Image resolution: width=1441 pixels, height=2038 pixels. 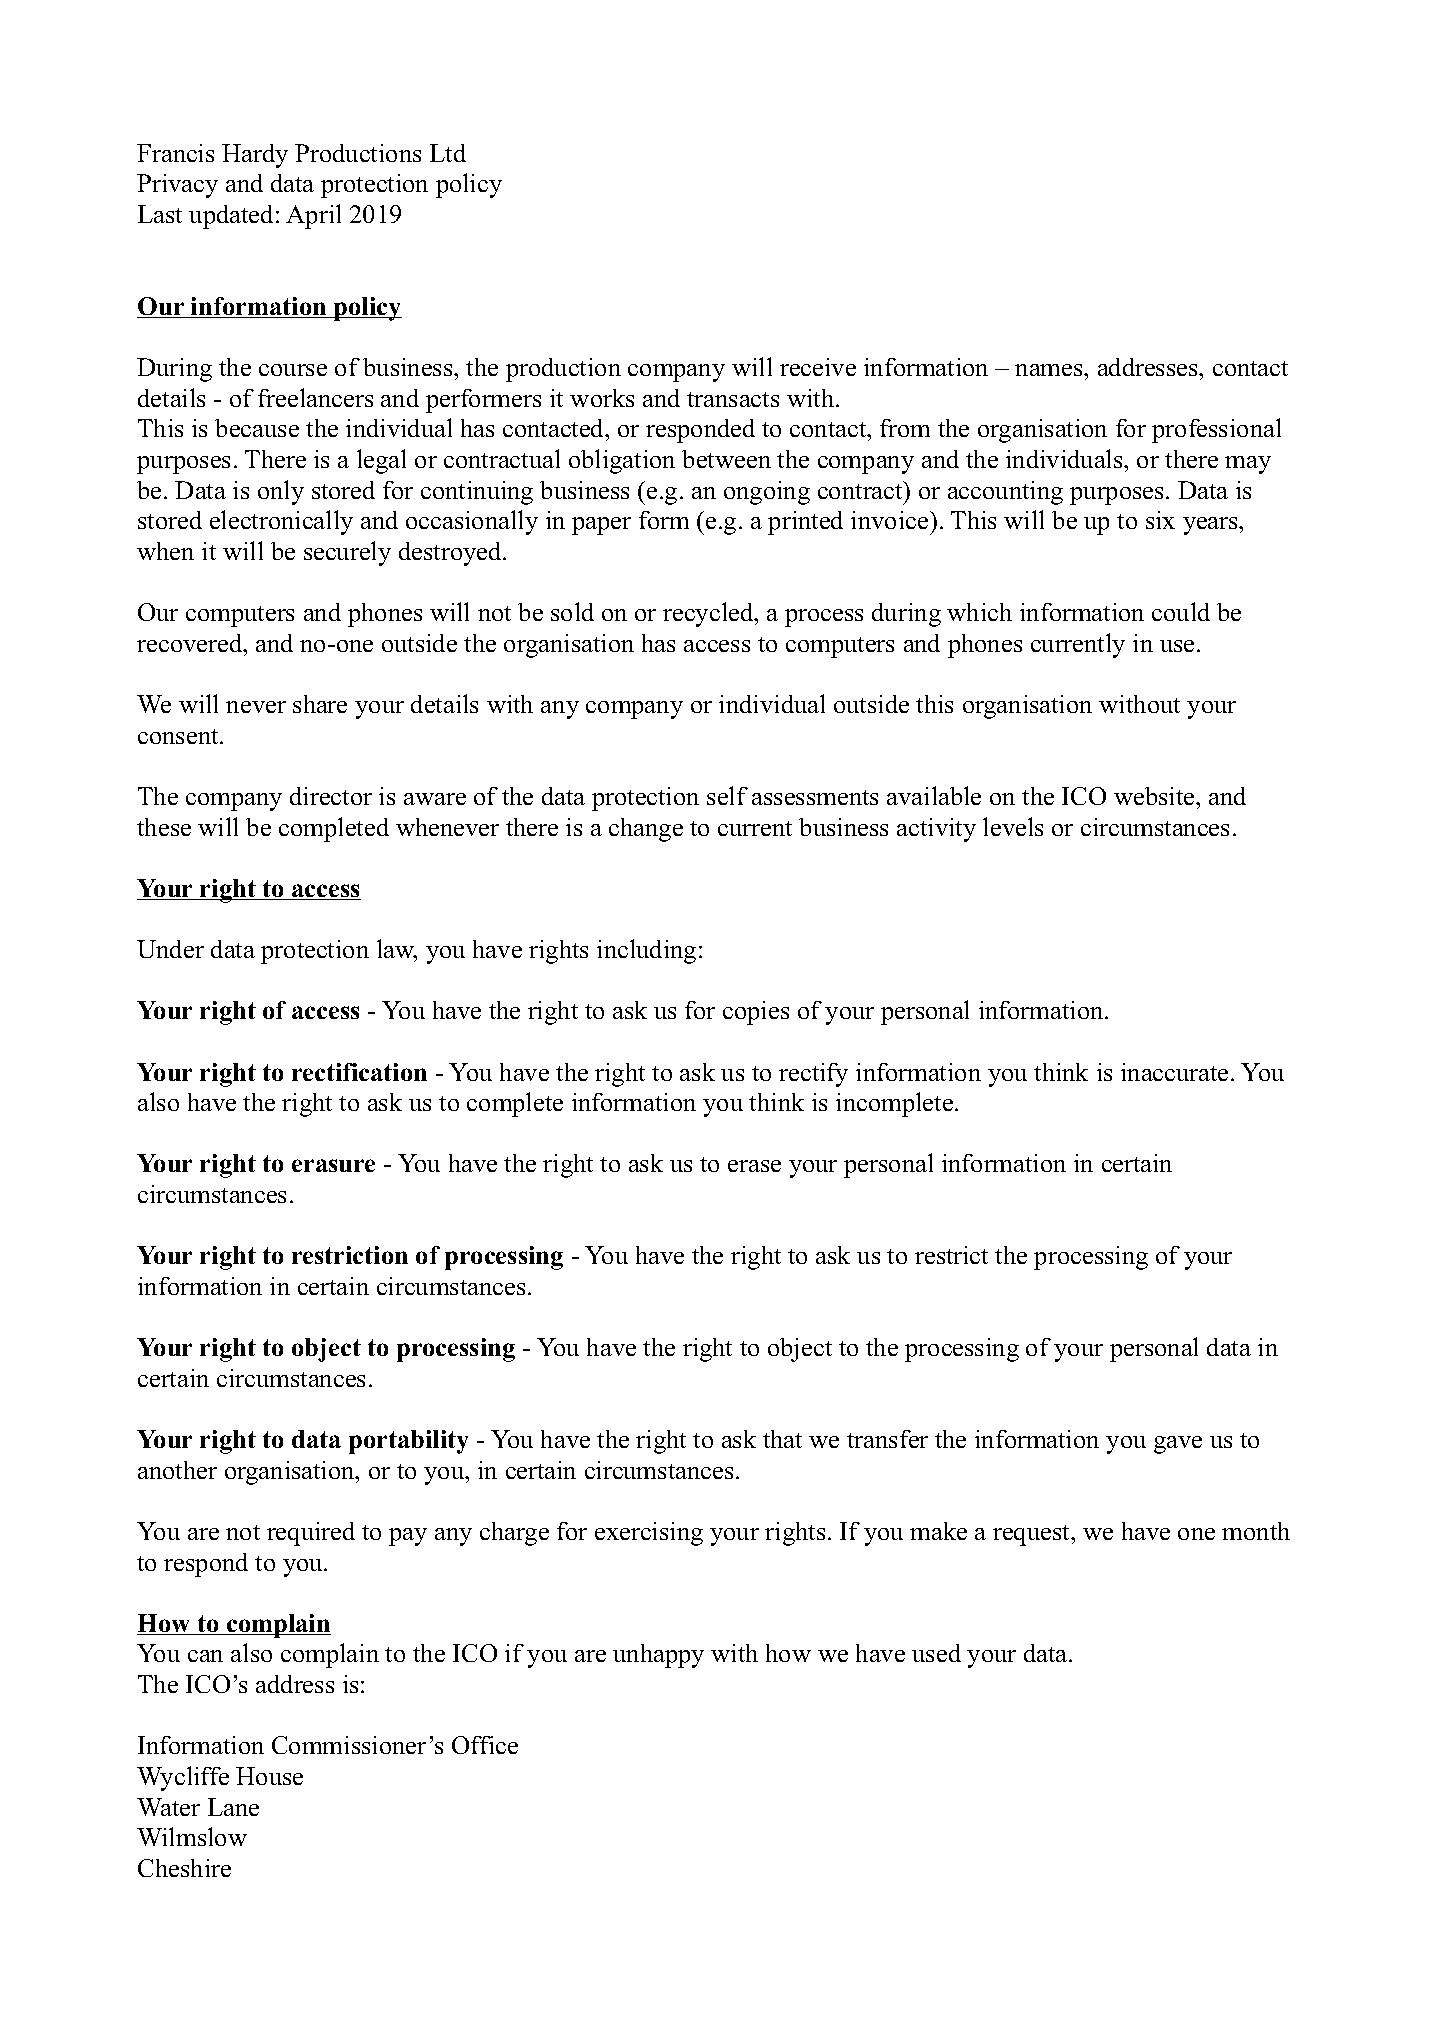 What do you see at coordinates (1050, 370) in the screenshot?
I see `names` at bounding box center [1050, 370].
